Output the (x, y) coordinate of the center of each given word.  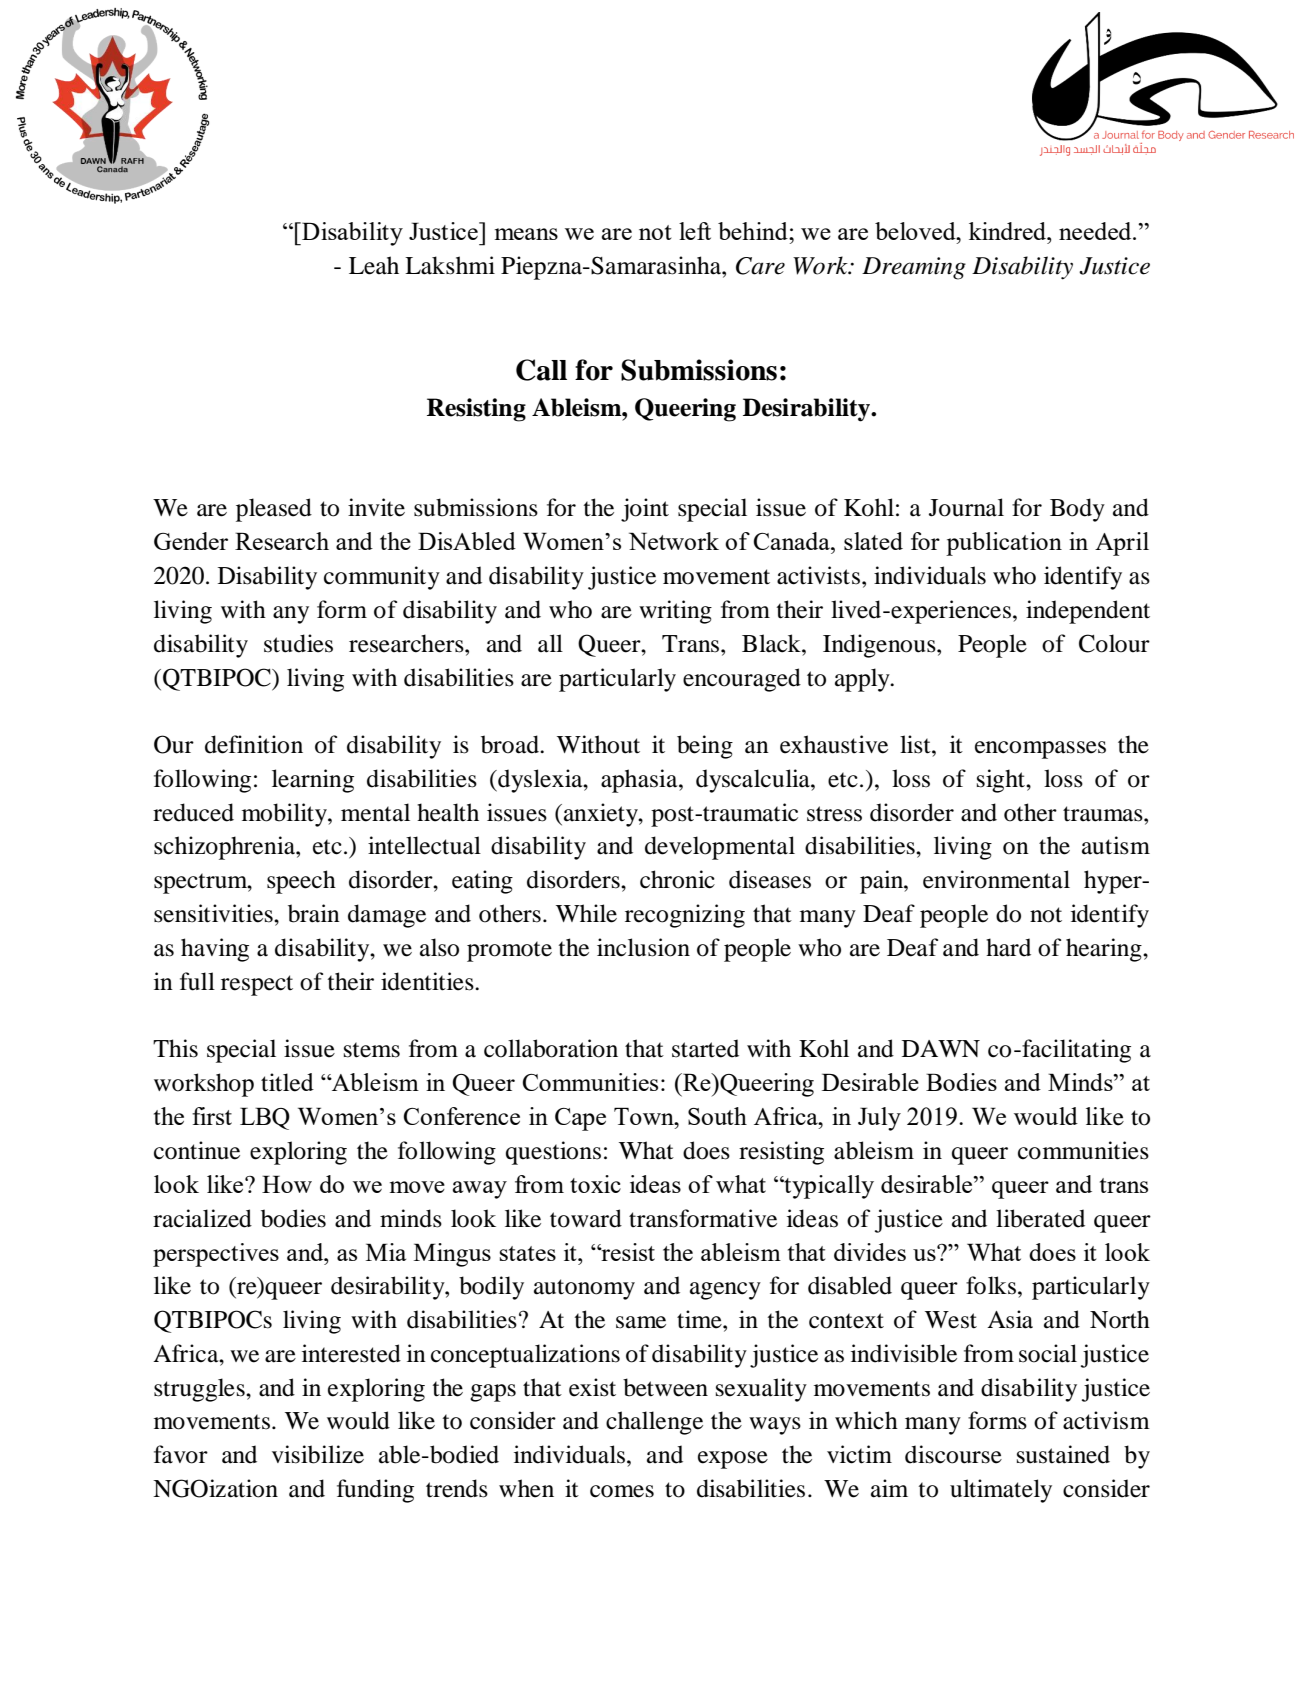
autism (1116, 845)
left (695, 231)
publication (1004, 544)
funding (375, 1491)
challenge (654, 1423)
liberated (1040, 1218)
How (287, 1184)
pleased (274, 510)
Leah (374, 265)
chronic (677, 879)
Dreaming (914, 268)
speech (301, 882)
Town (645, 1116)
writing (675, 612)
